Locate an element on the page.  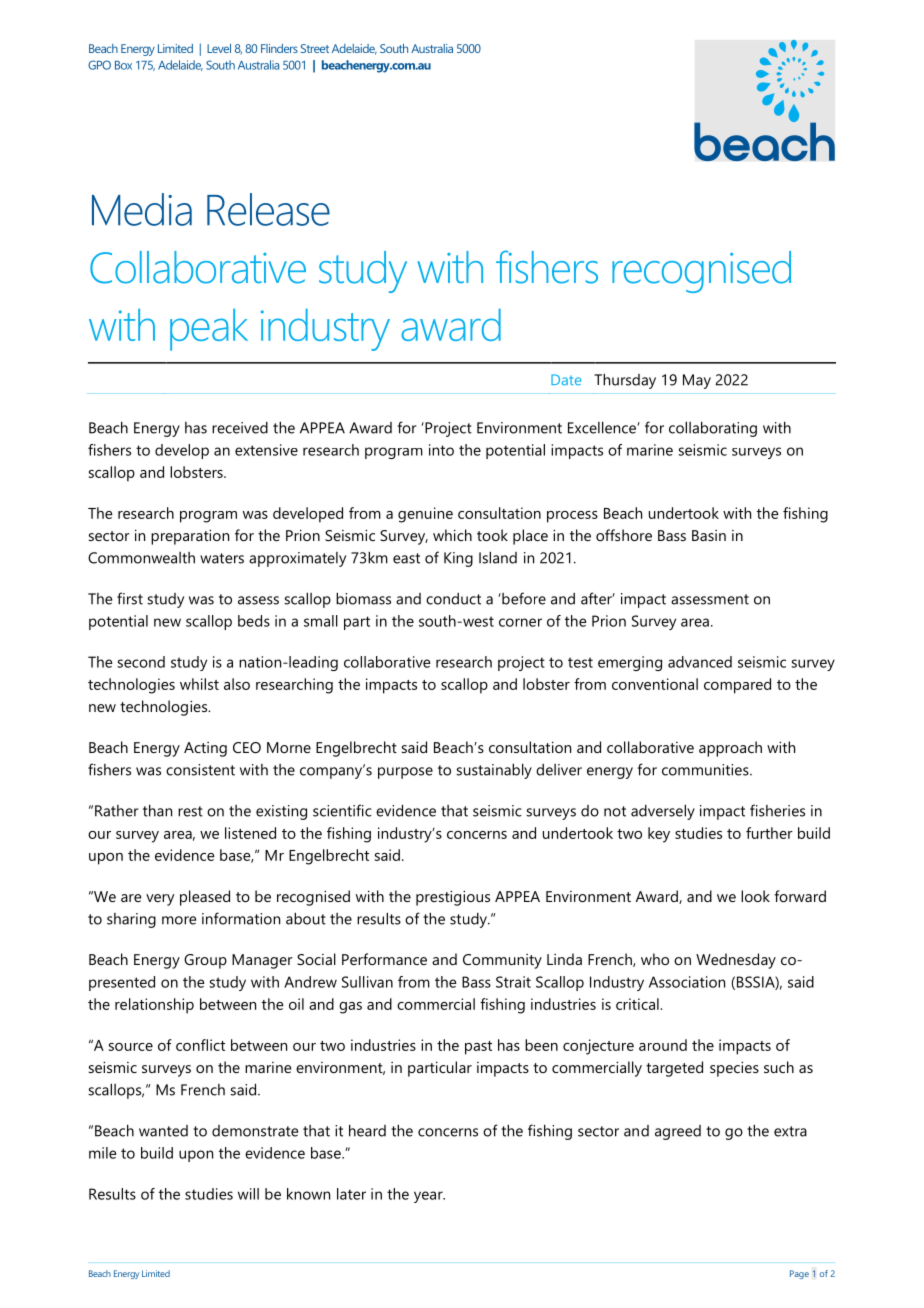
which is located at coordinates (452, 535).
